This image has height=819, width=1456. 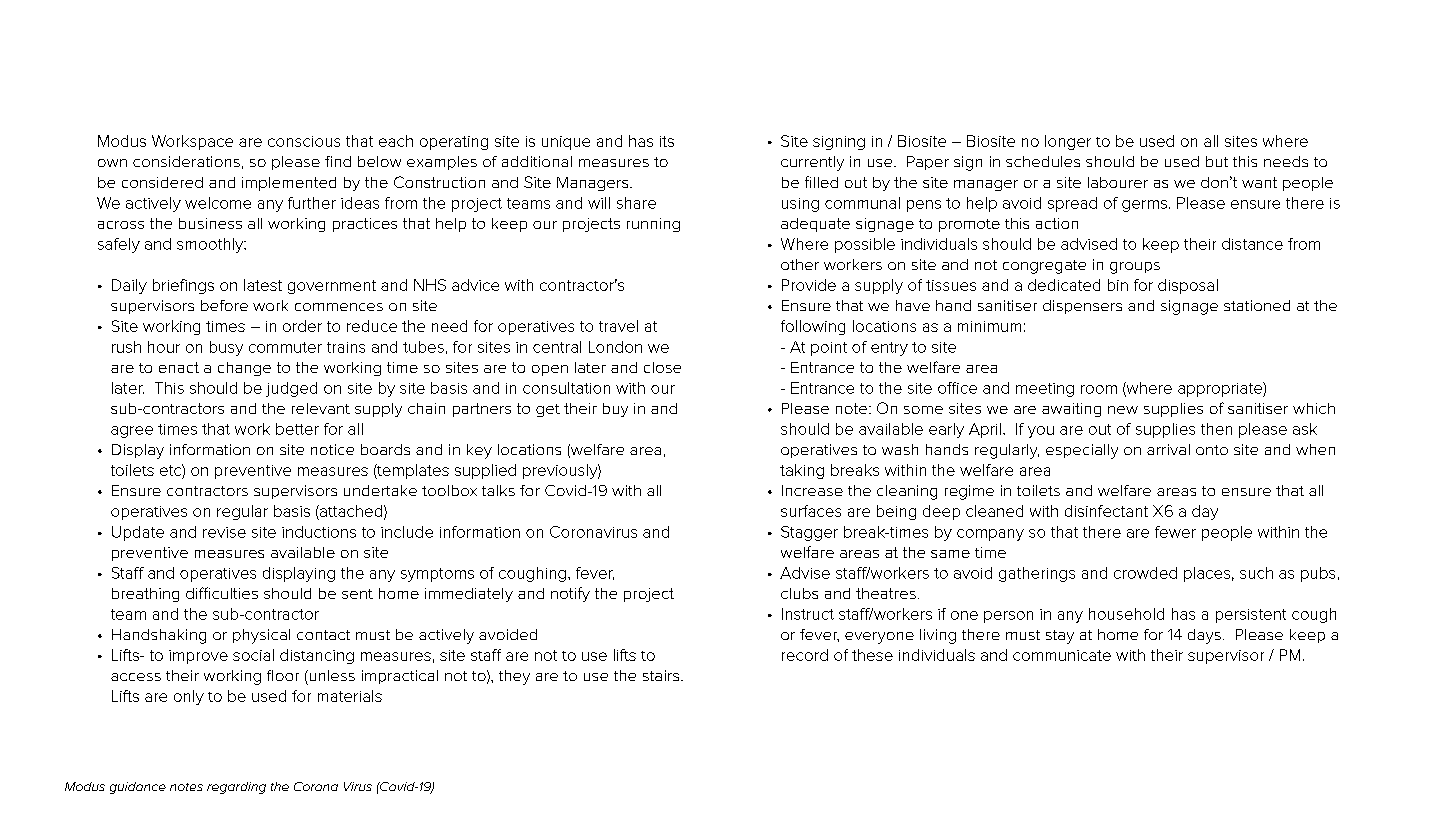 What do you see at coordinates (1257, 305) in the image?
I see `stationed` at bounding box center [1257, 305].
